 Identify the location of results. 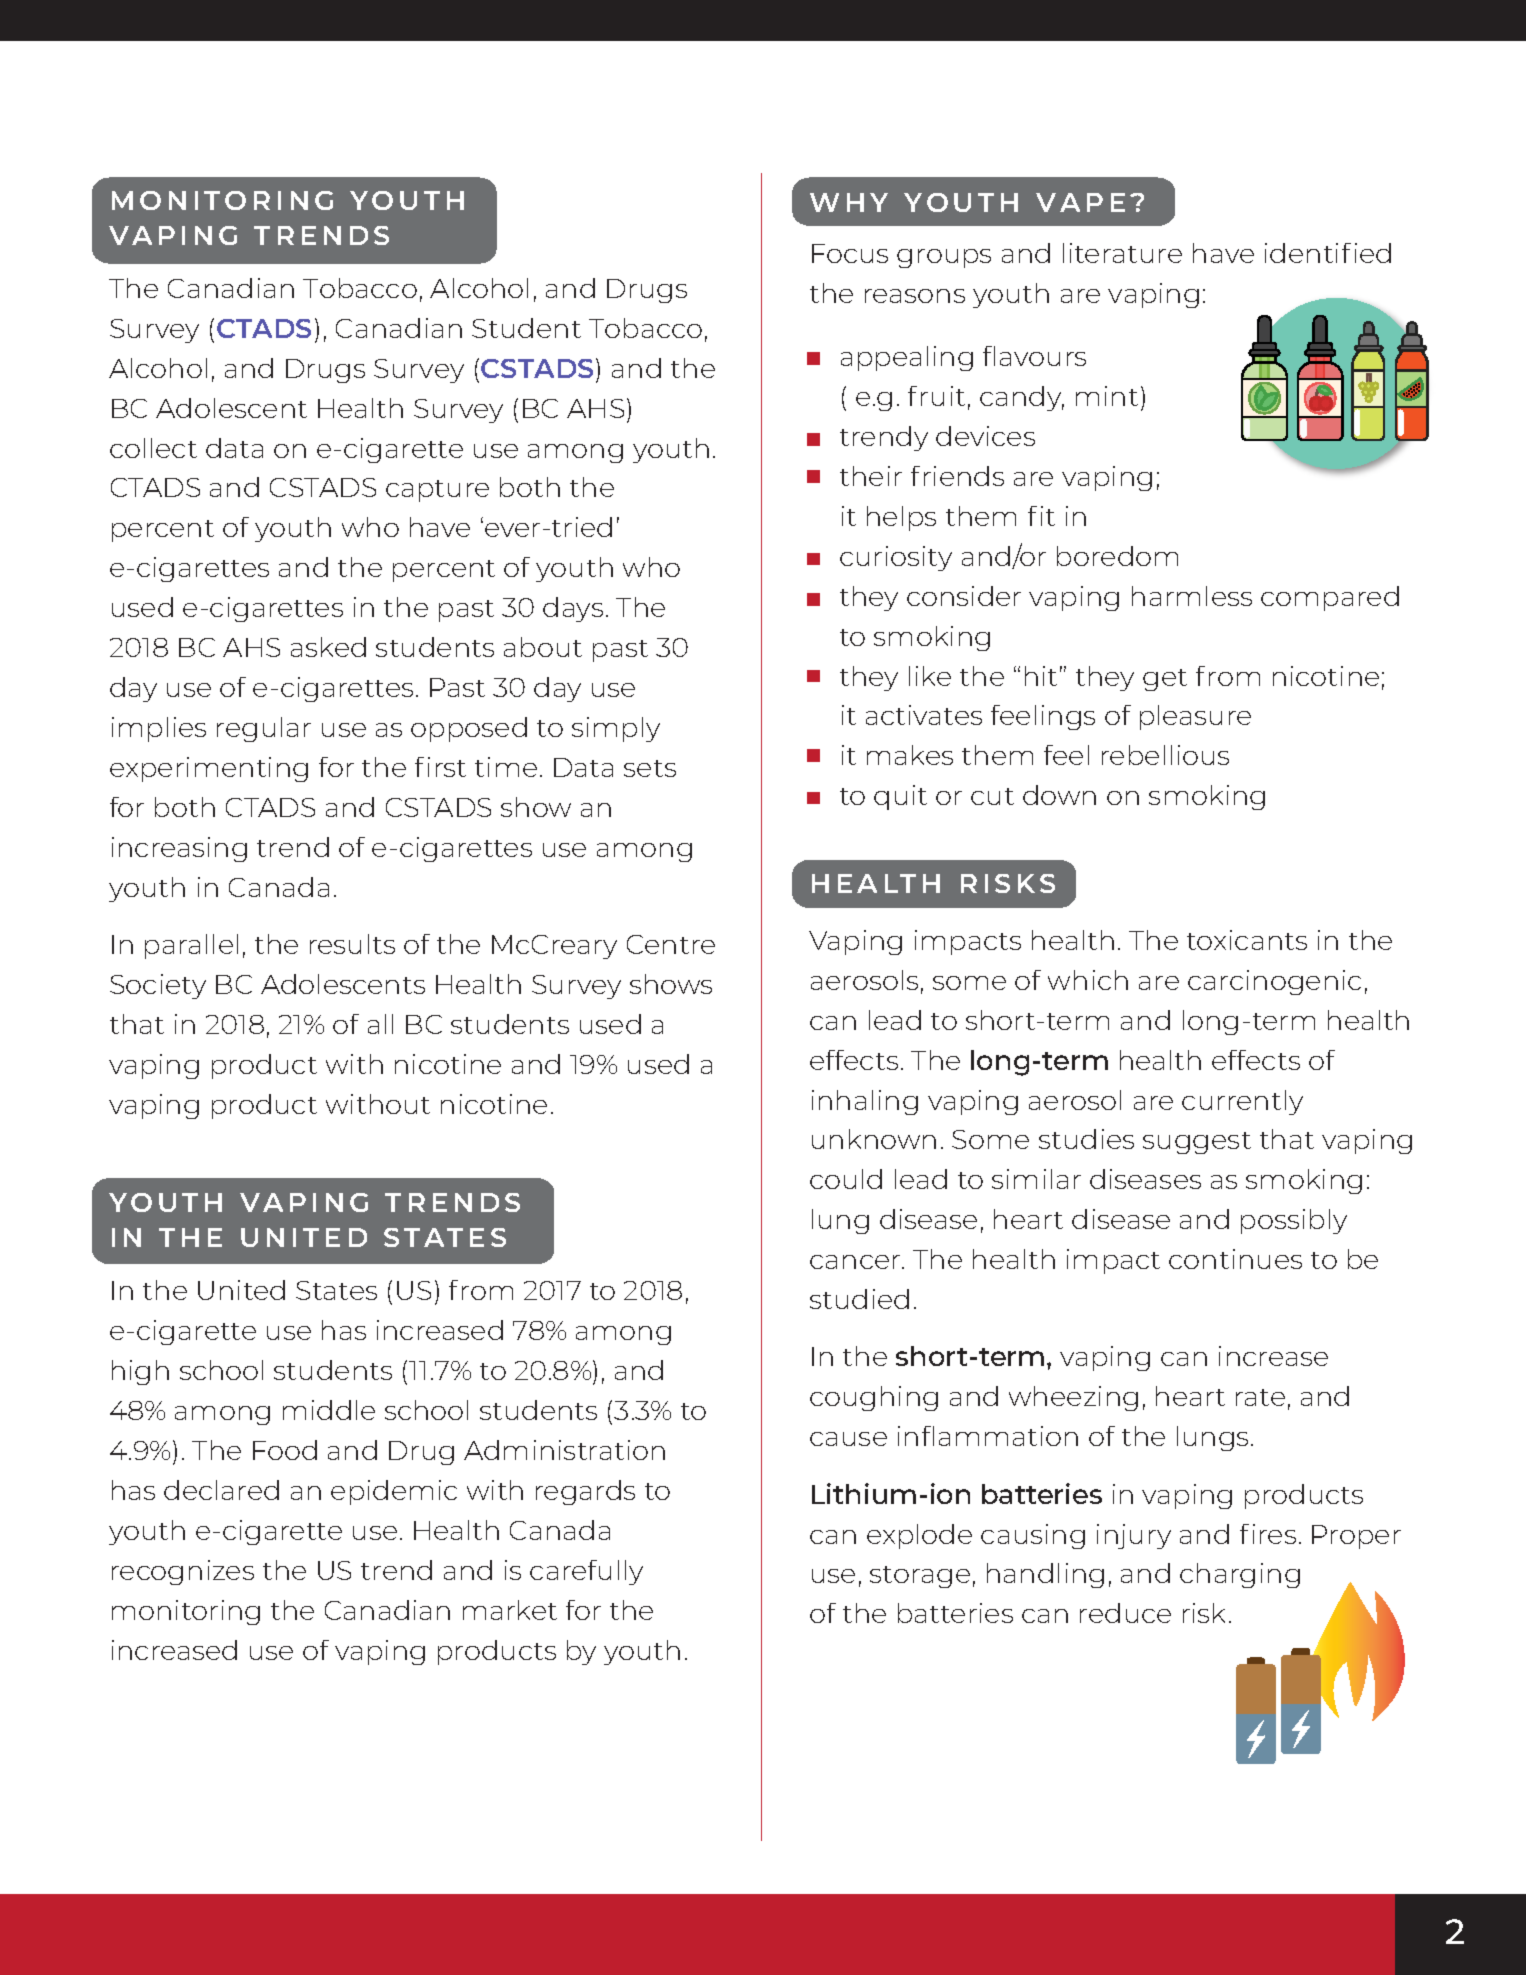
(352, 944).
